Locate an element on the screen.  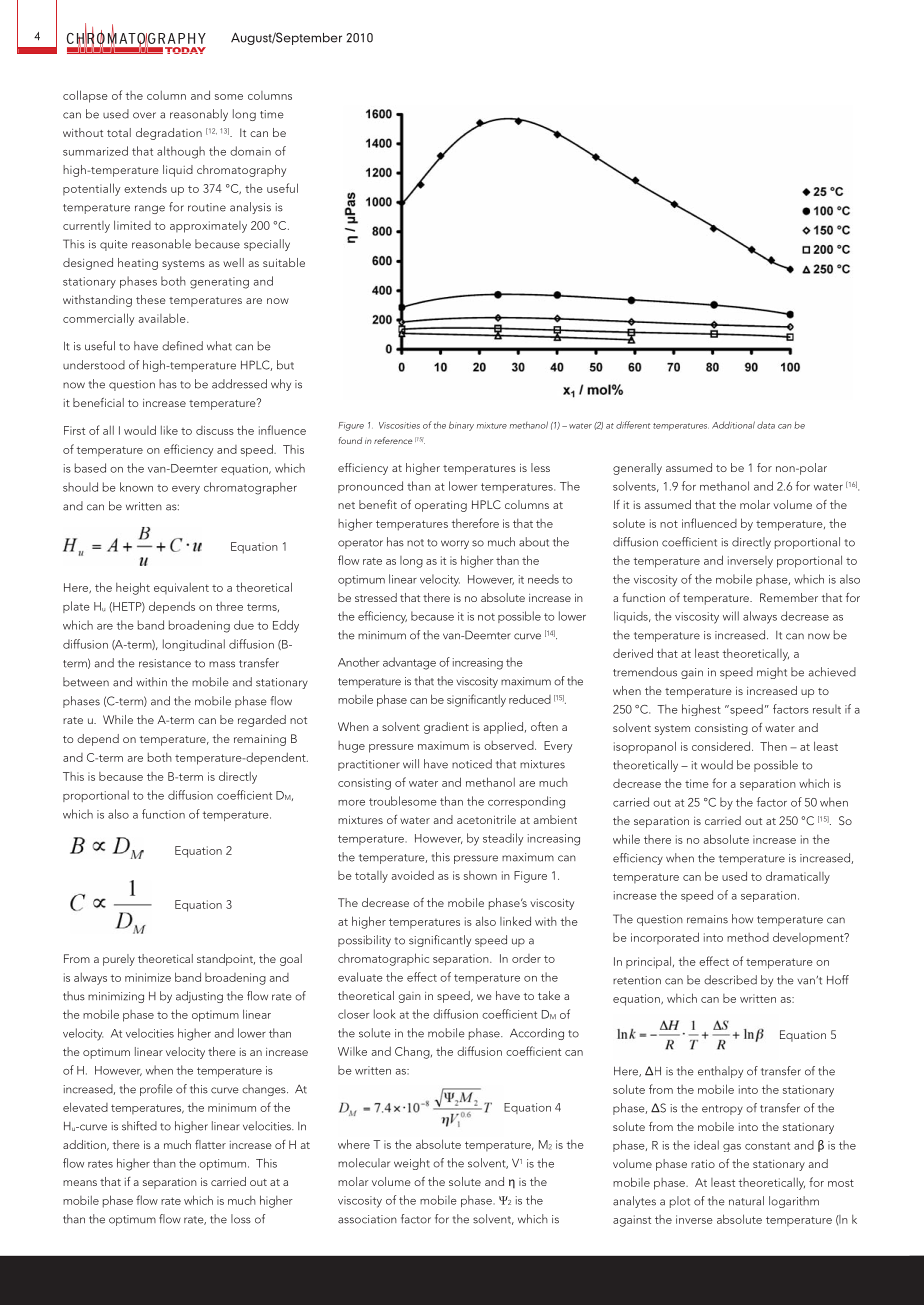
method is located at coordinates (748, 937).
